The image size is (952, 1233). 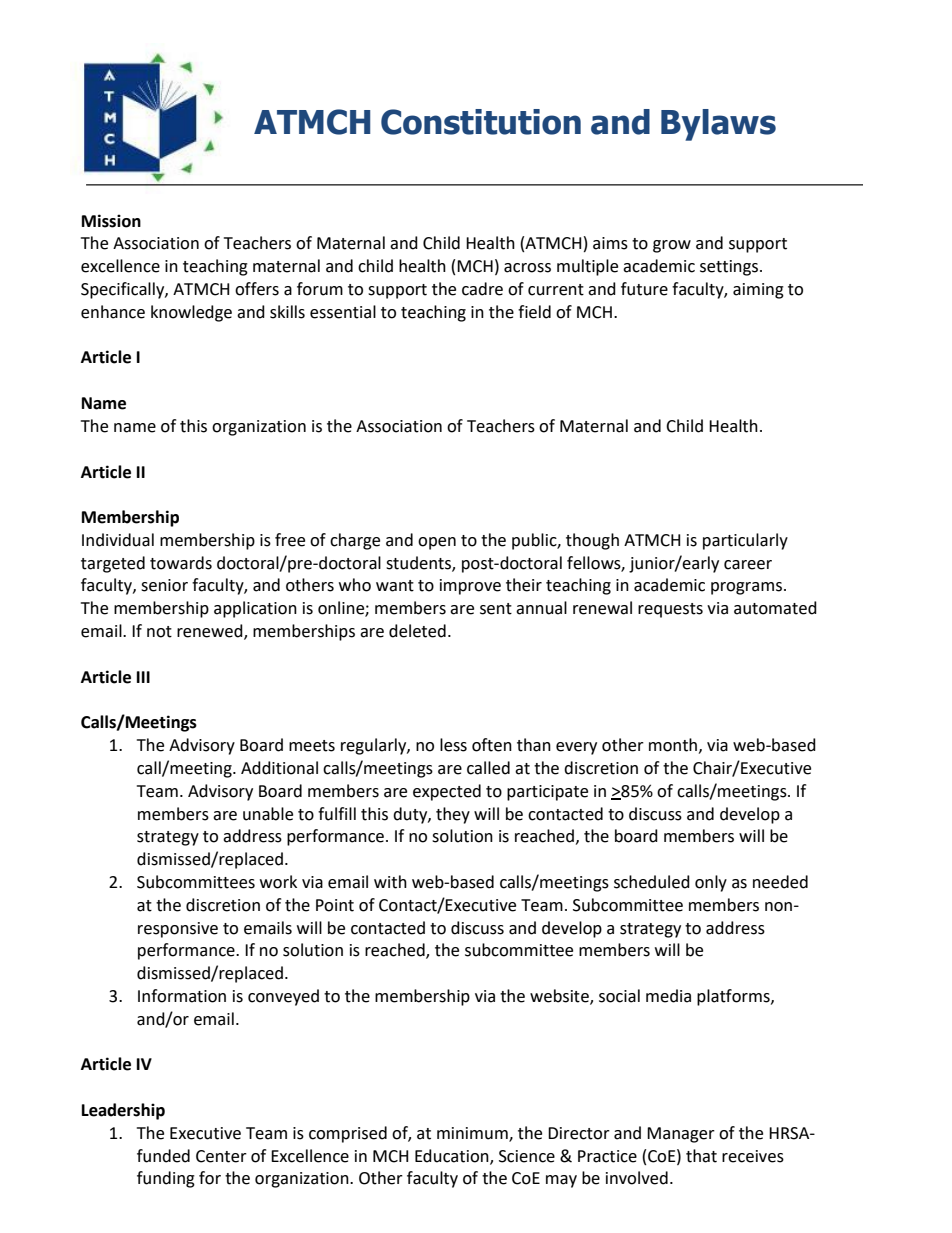 What do you see at coordinates (745, 541) in the screenshot?
I see `particularly` at bounding box center [745, 541].
